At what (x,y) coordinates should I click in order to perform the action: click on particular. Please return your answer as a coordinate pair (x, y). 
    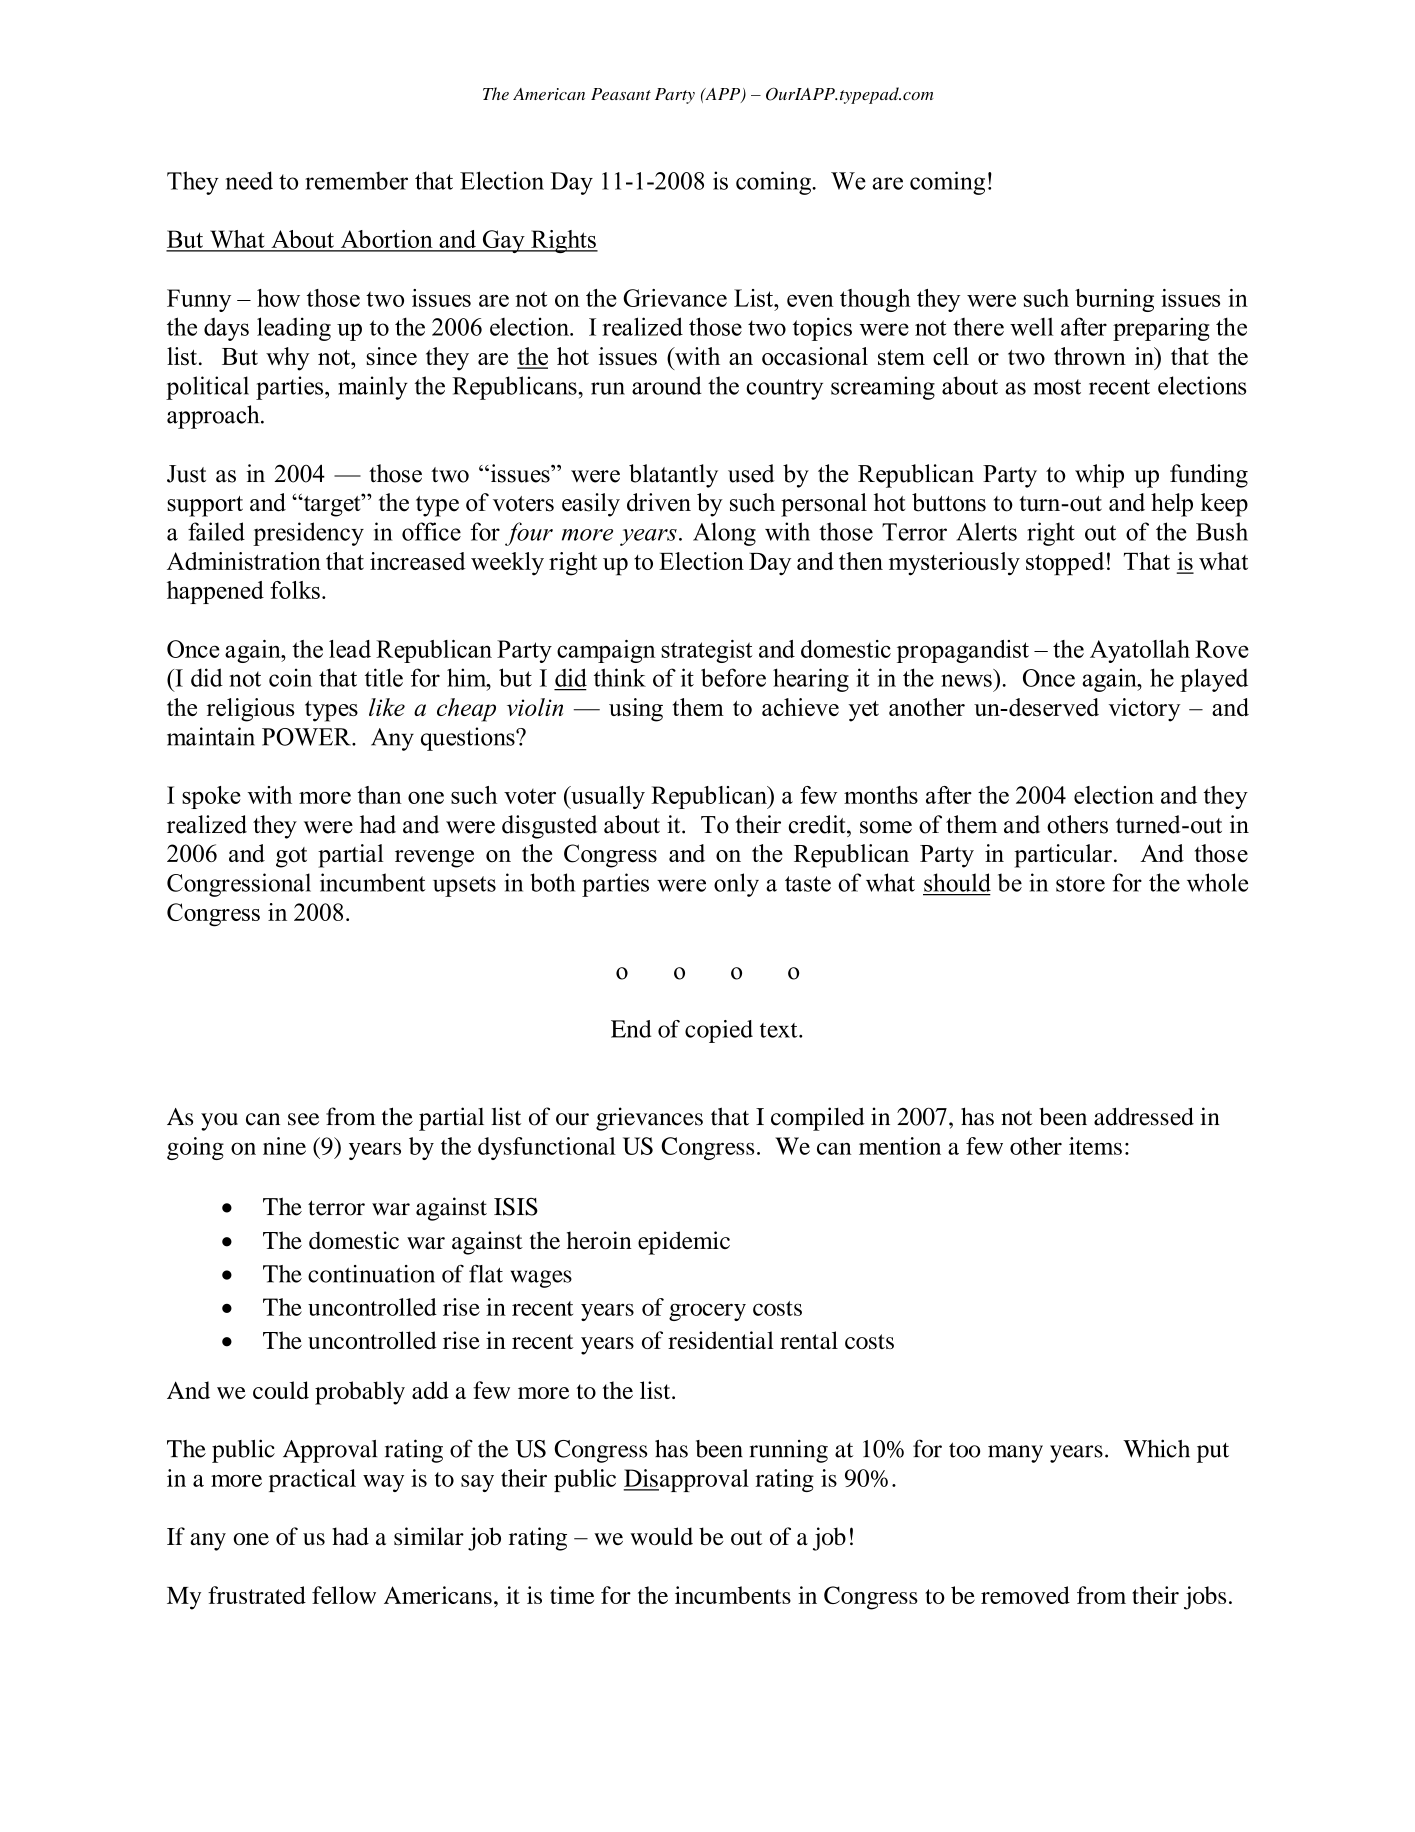
    Looking at the image, I should click on (1063, 856).
